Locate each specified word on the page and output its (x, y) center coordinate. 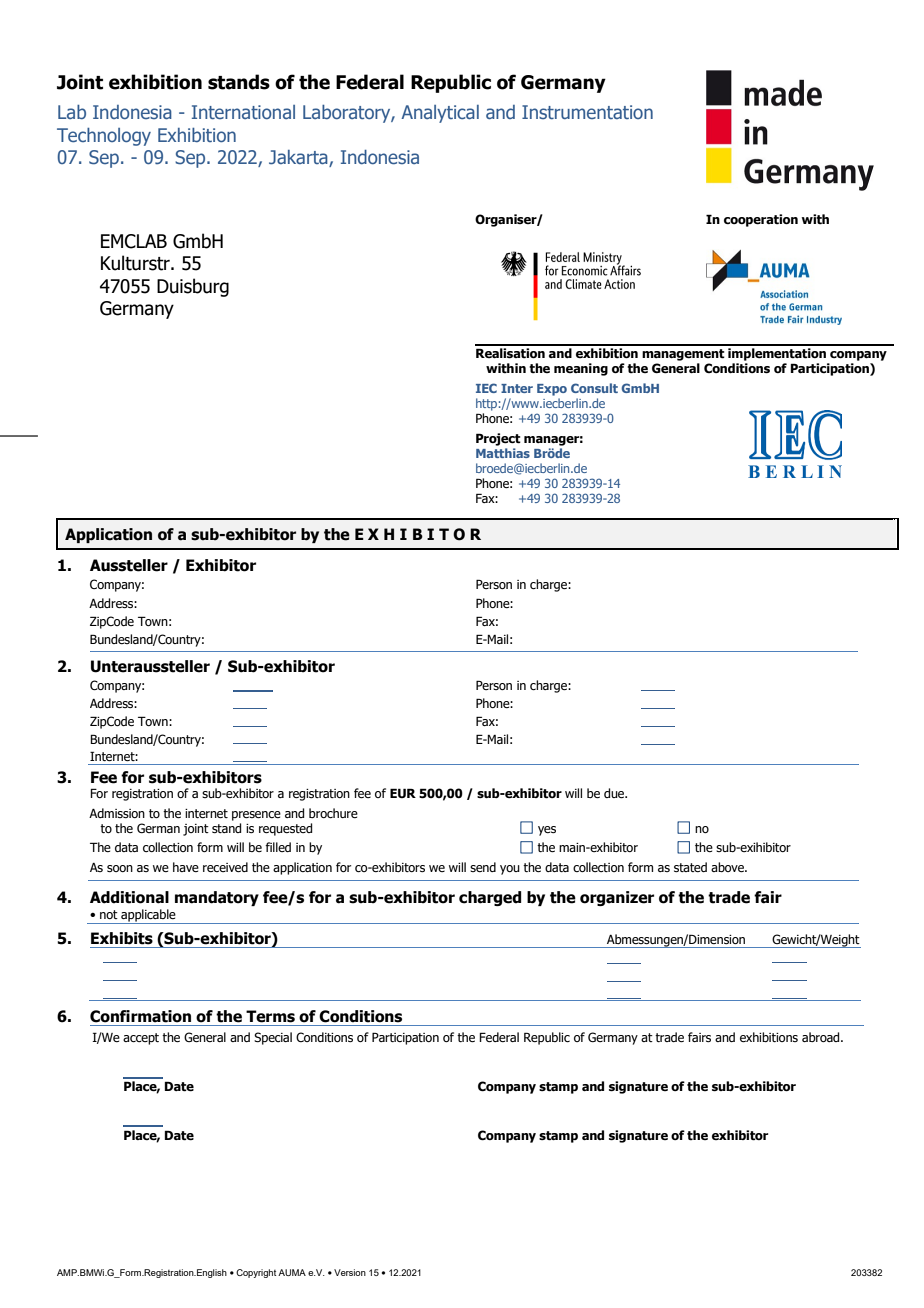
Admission (117, 813)
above (728, 867)
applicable (148, 916)
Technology (104, 137)
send (483, 867)
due (615, 793)
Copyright (256, 1273)
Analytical (440, 114)
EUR (403, 793)
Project (498, 439)
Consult (594, 388)
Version (350, 1272)
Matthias (503, 453)
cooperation (761, 220)
